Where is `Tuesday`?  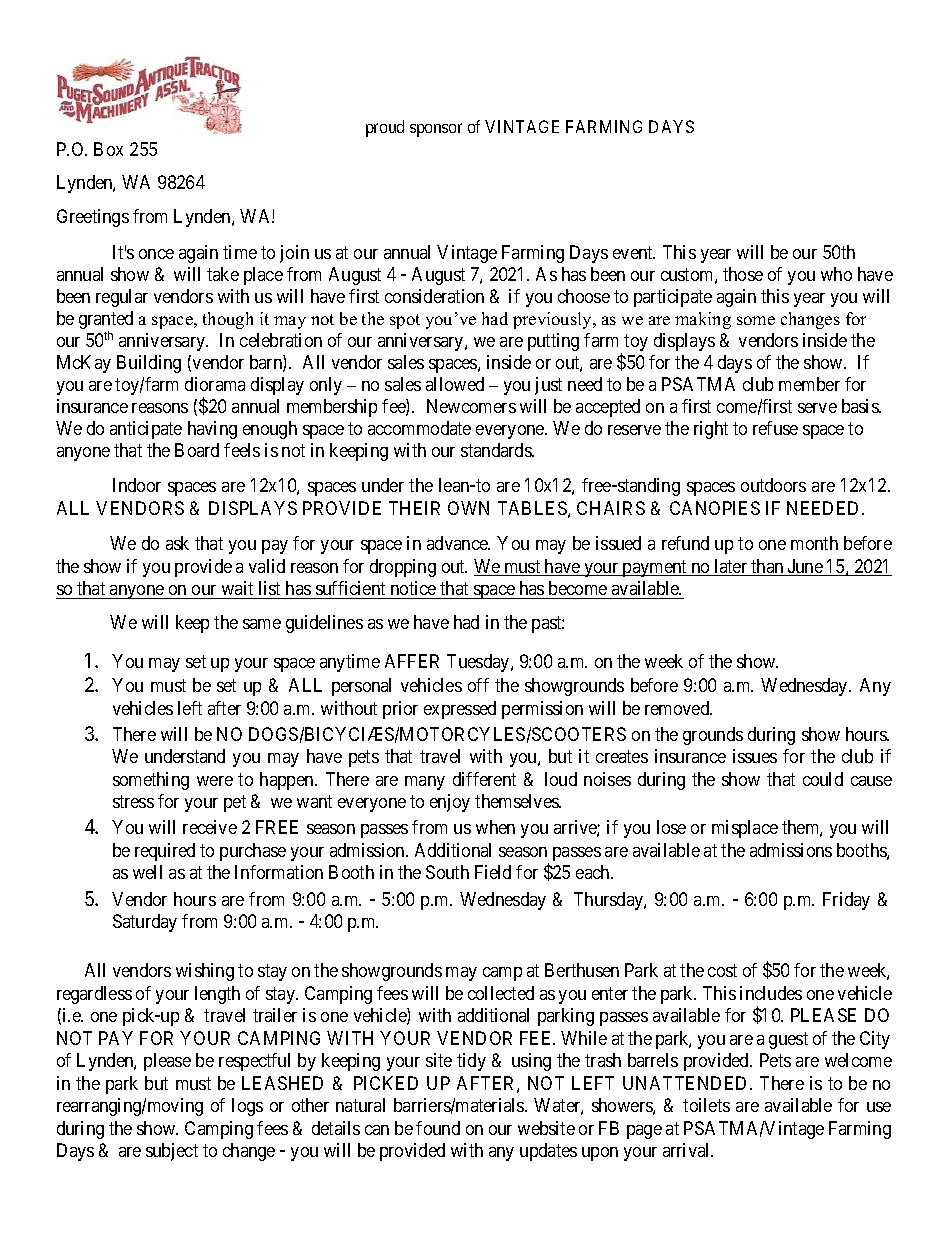
Tuesday is located at coordinates (479, 663).
